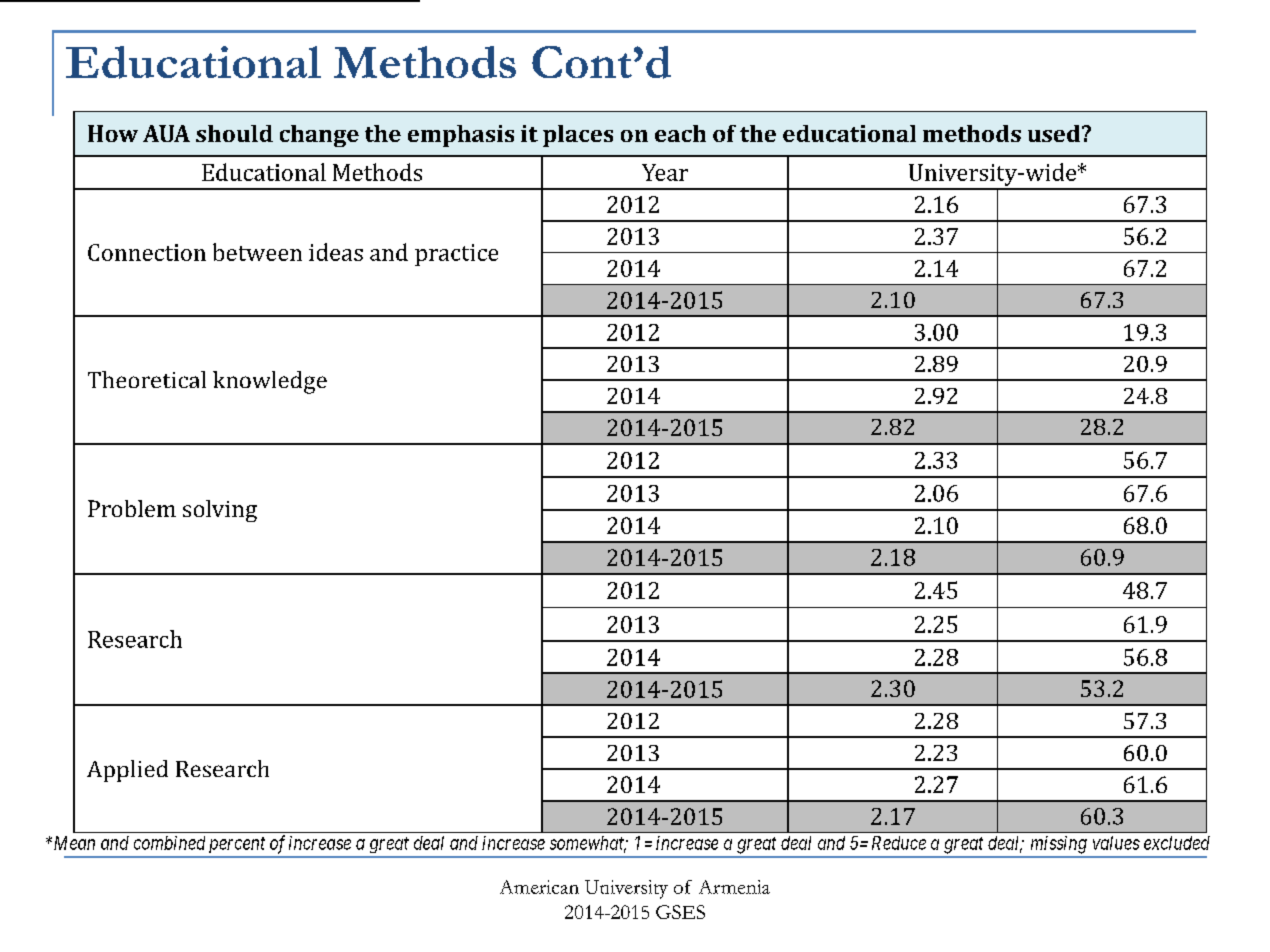 Image resolution: width=1270 pixels, height=952 pixels. I want to click on Armenia, so click(734, 887).
